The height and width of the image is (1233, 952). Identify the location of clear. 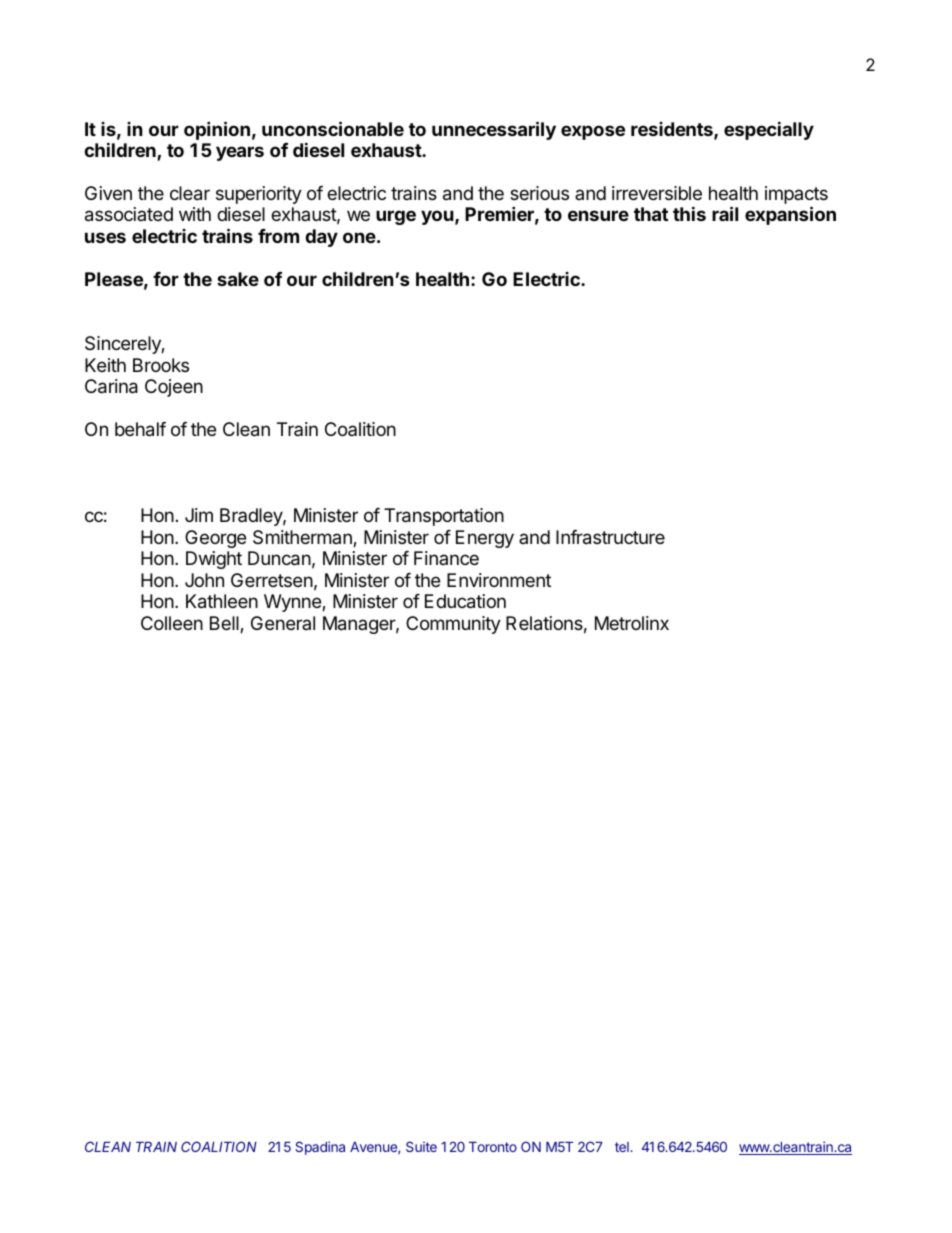
(190, 193).
